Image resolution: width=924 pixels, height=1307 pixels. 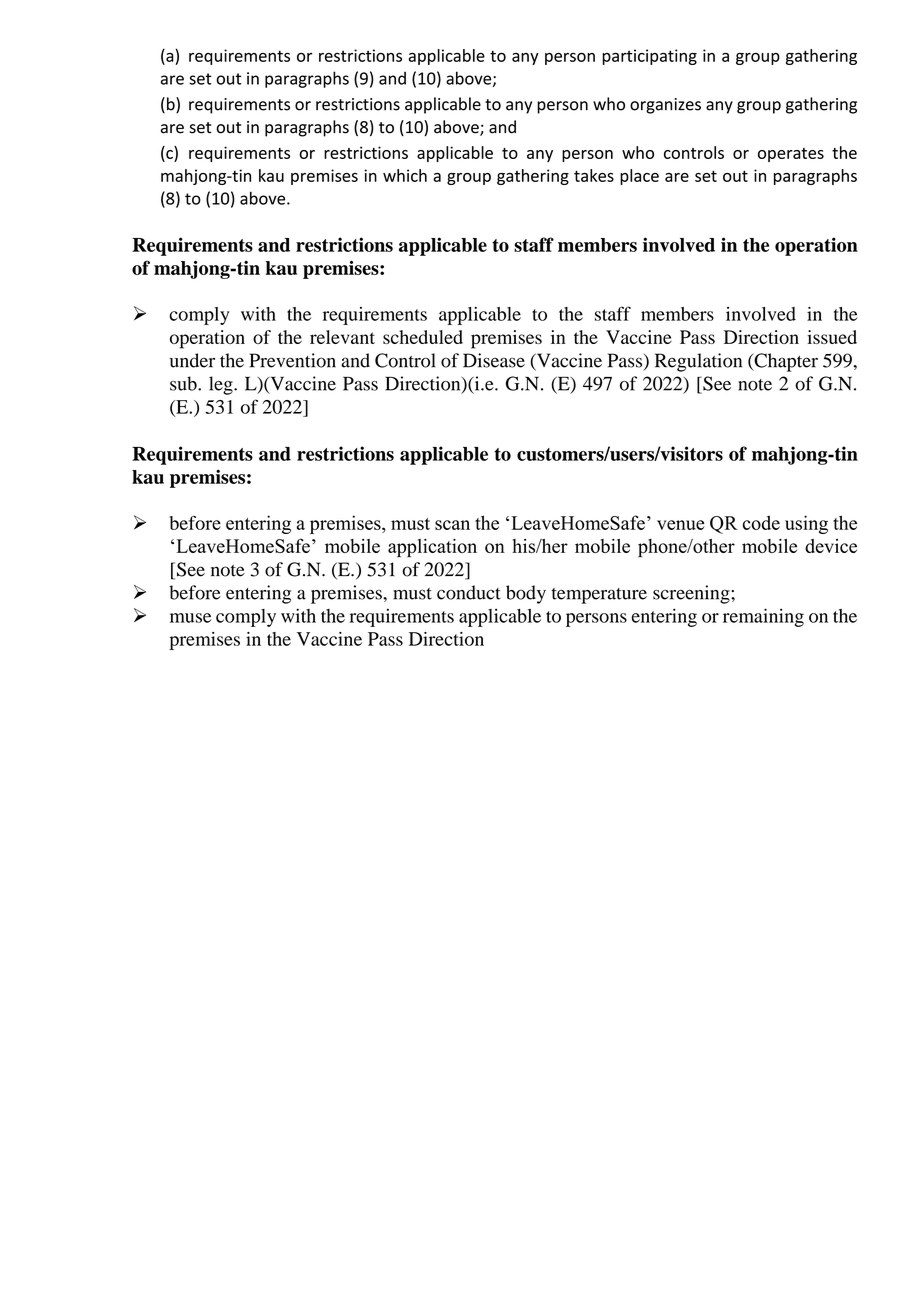 I want to click on which, so click(x=405, y=175).
